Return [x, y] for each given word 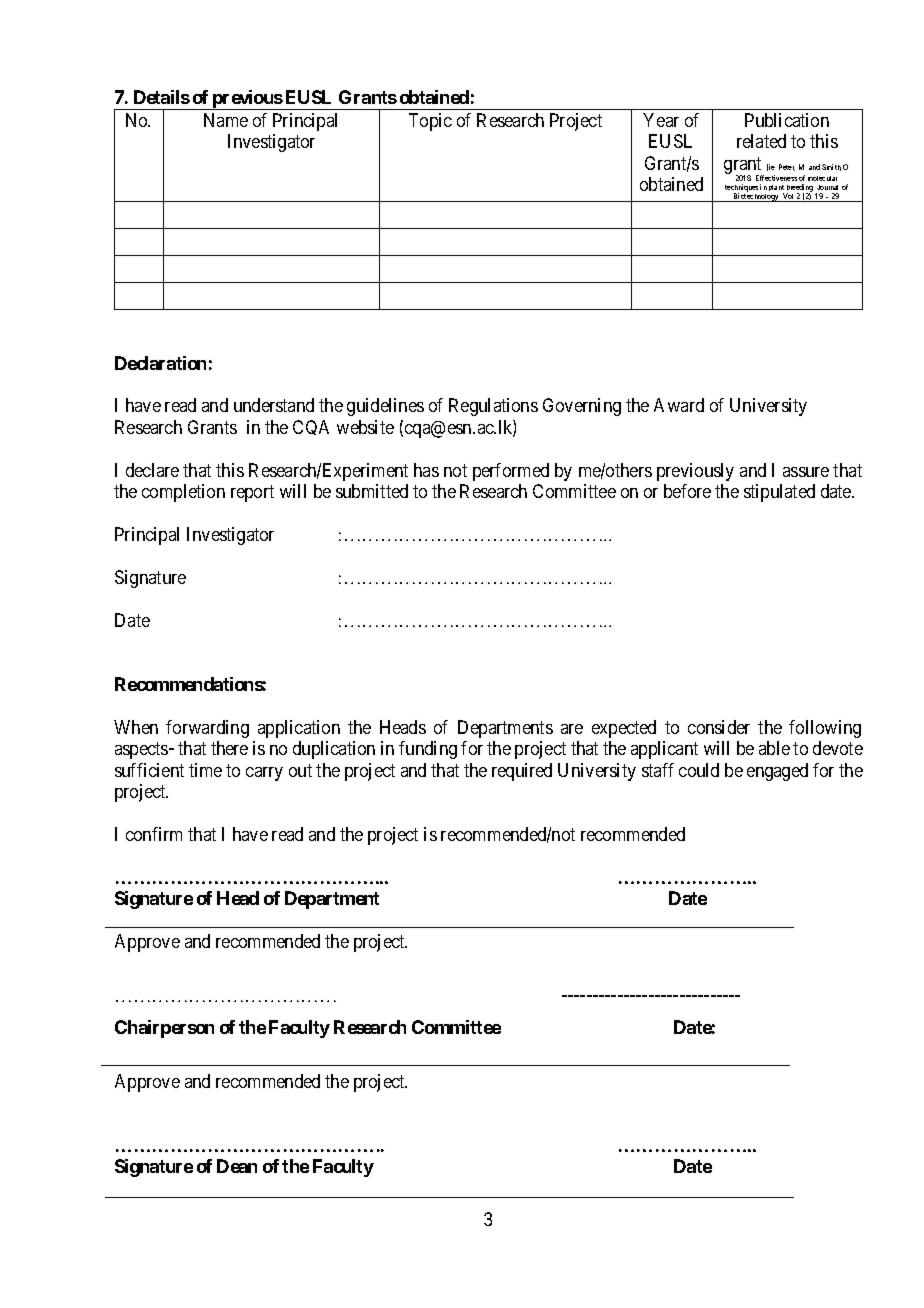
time [205, 770]
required [522, 772]
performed [511, 472]
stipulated [779, 493]
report [252, 493]
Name [226, 120]
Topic [430, 122]
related [761, 141]
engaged [777, 772]
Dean [237, 1166]
